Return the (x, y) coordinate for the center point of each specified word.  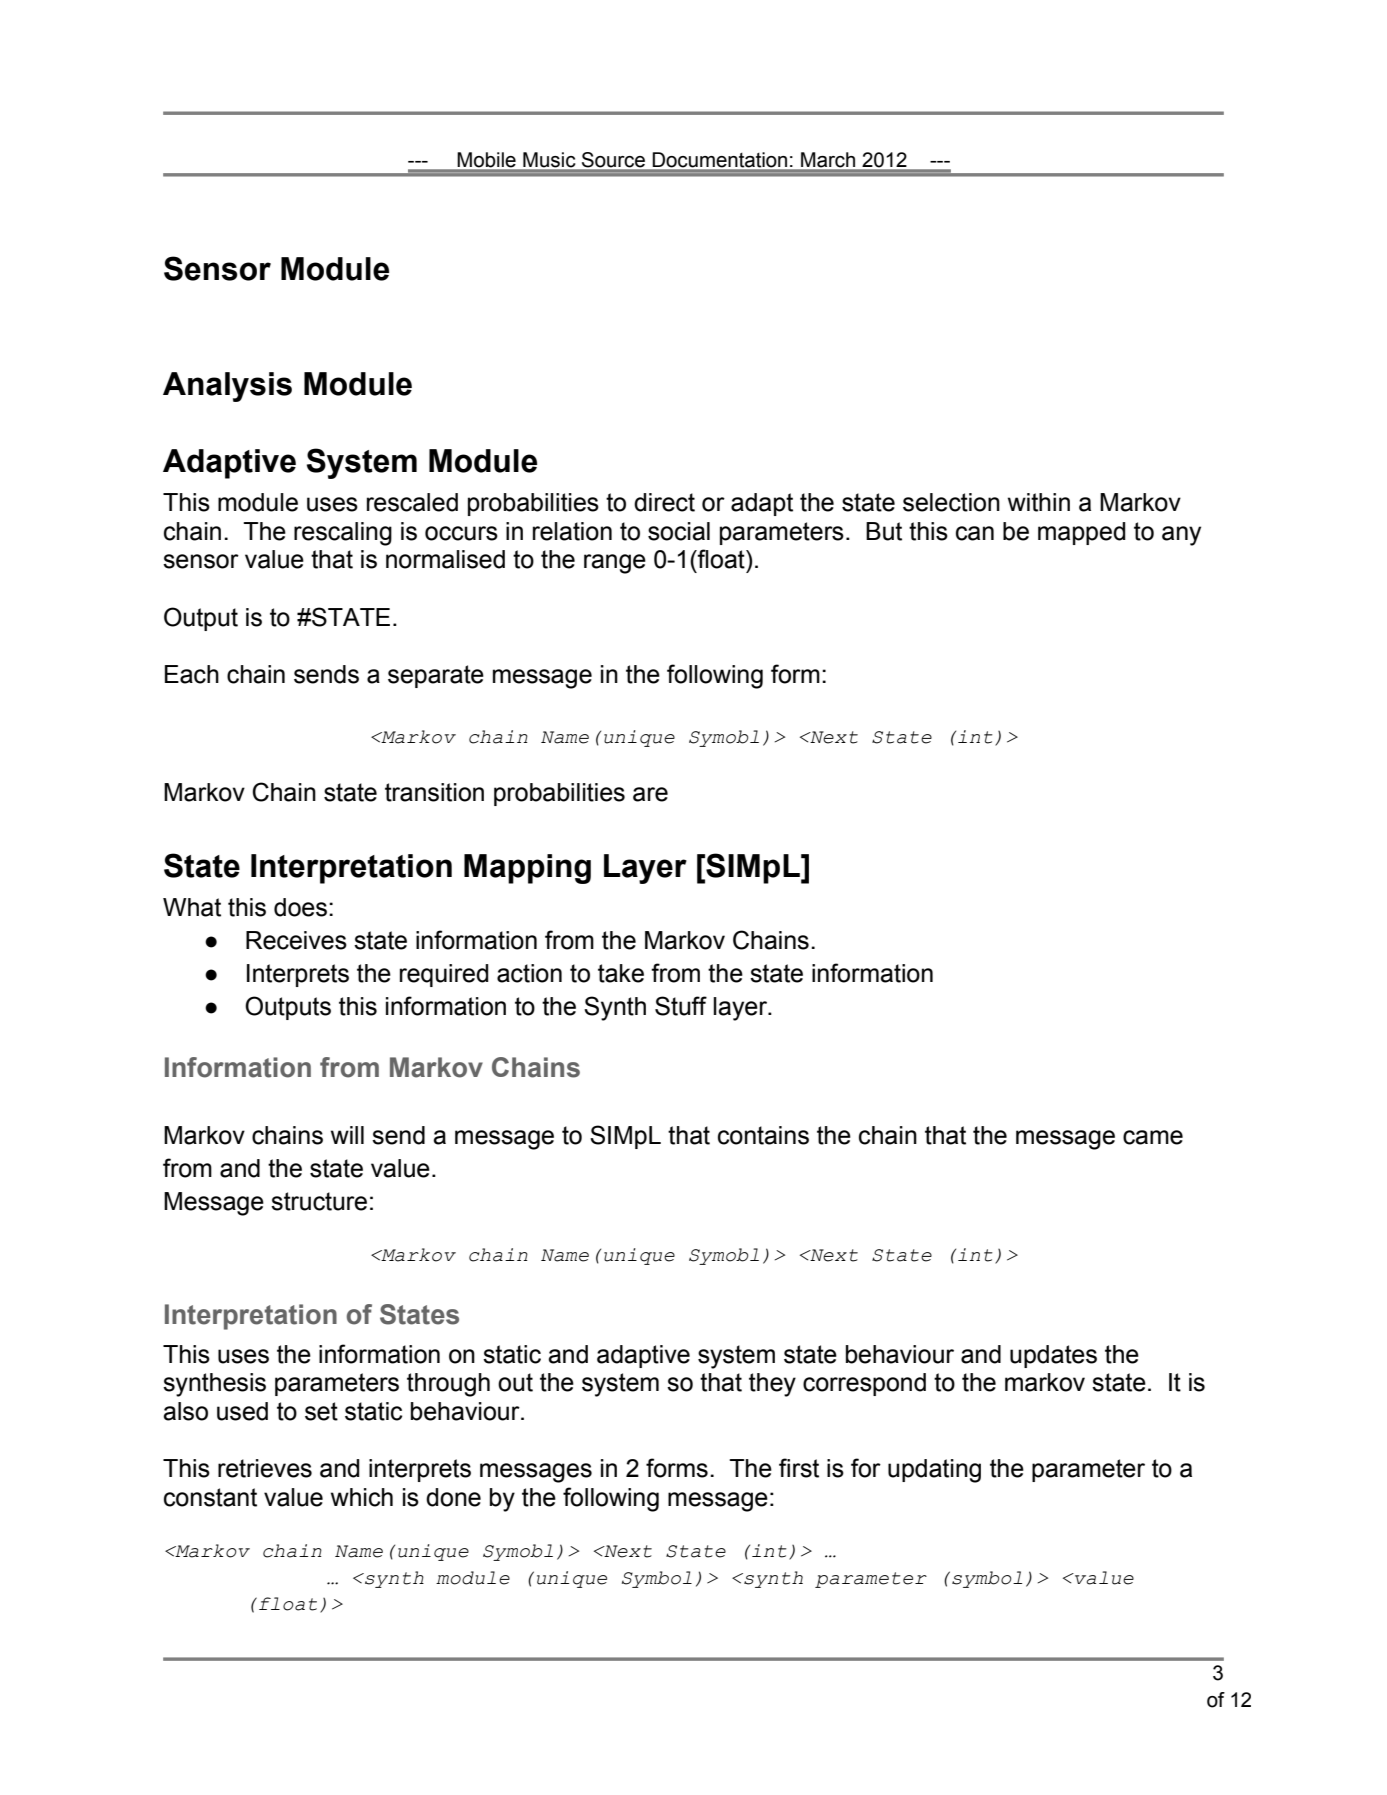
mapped (1081, 533)
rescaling (343, 534)
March (828, 159)
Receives (296, 940)
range (615, 564)
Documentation (720, 159)
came (1153, 1137)
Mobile (487, 159)
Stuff (681, 1006)
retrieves (265, 1468)
